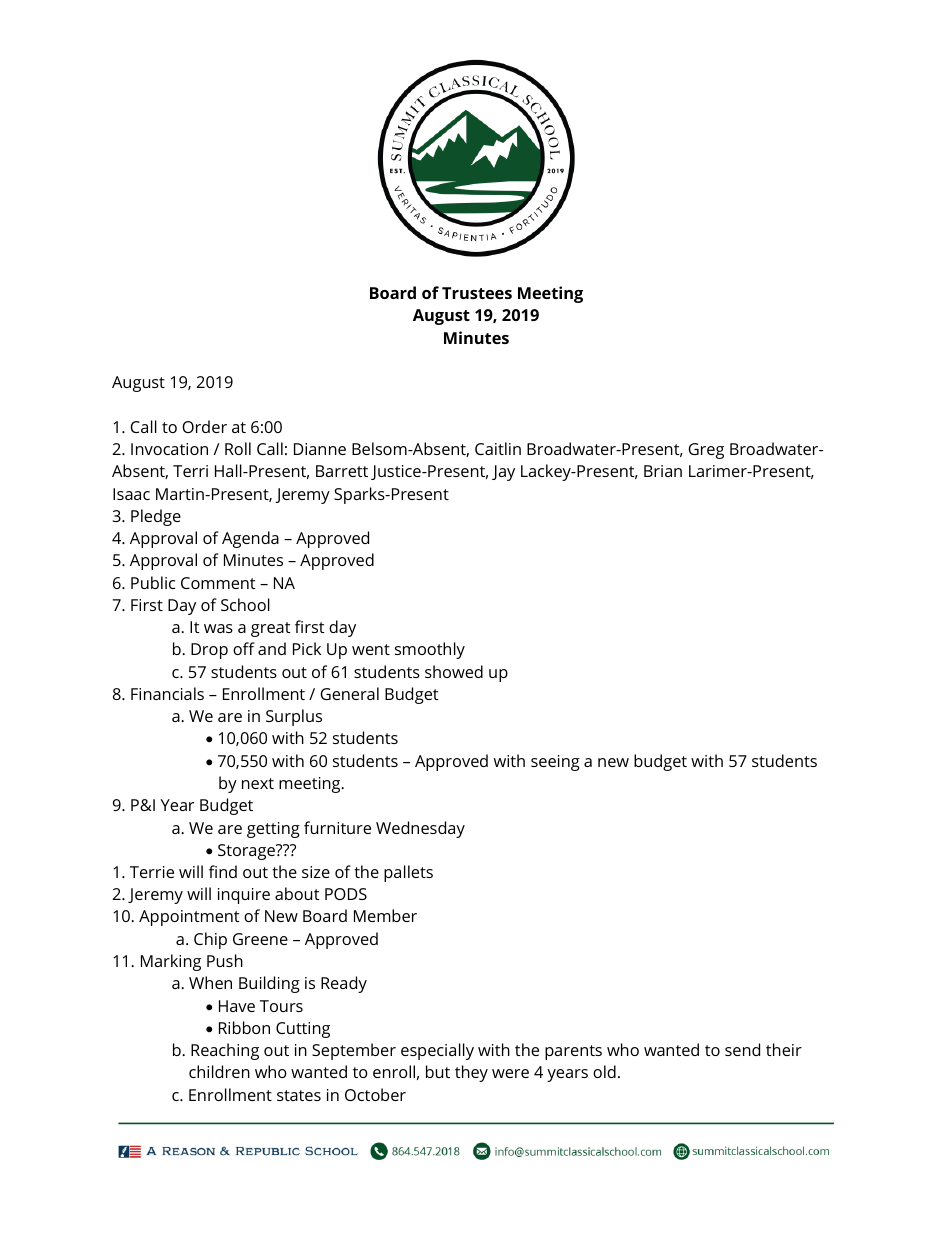 The width and height of the page is (952, 1233). What do you see at coordinates (219, 1071) in the page?
I see `children` at bounding box center [219, 1071].
